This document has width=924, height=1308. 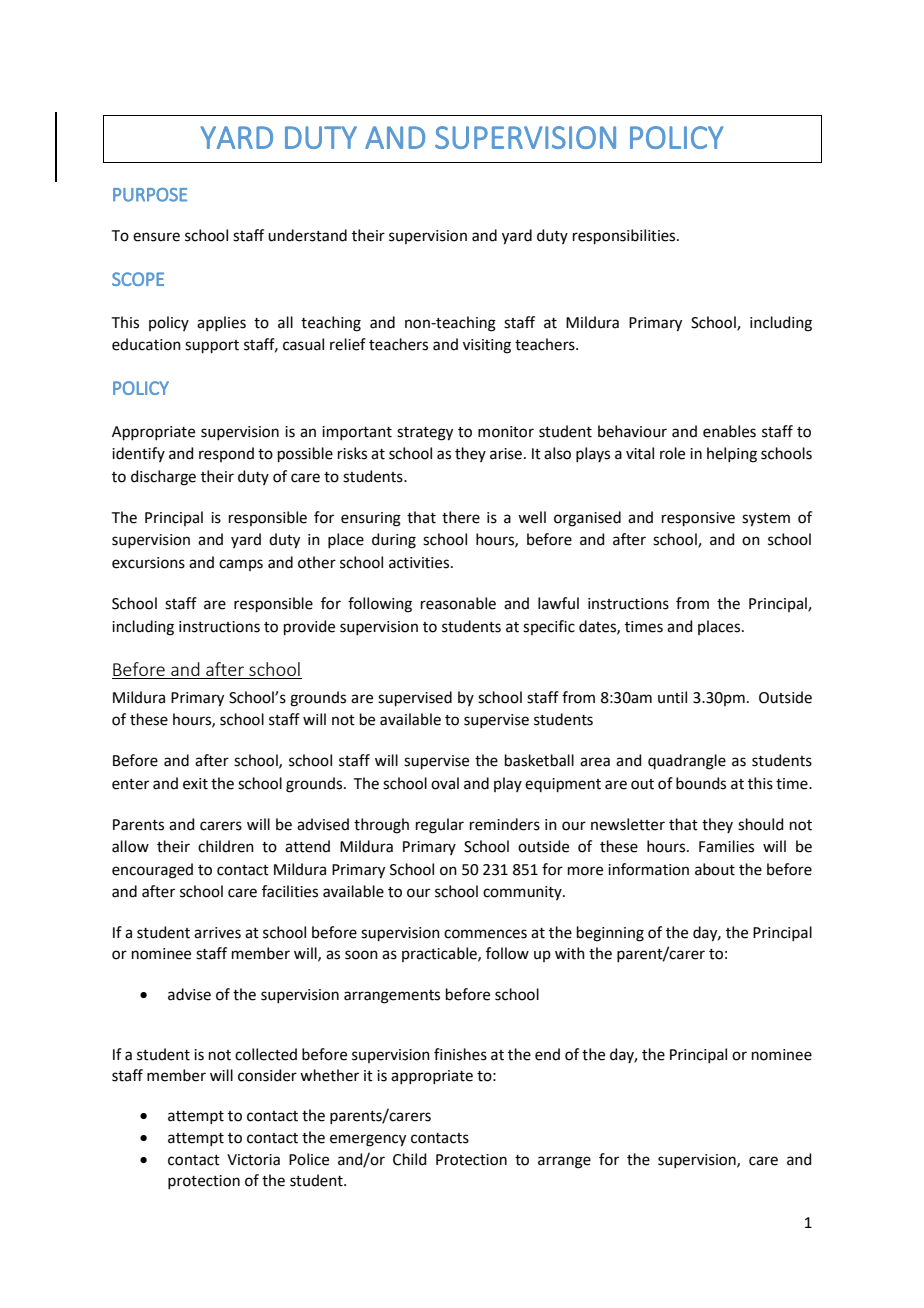 I want to click on respond, so click(x=226, y=454).
